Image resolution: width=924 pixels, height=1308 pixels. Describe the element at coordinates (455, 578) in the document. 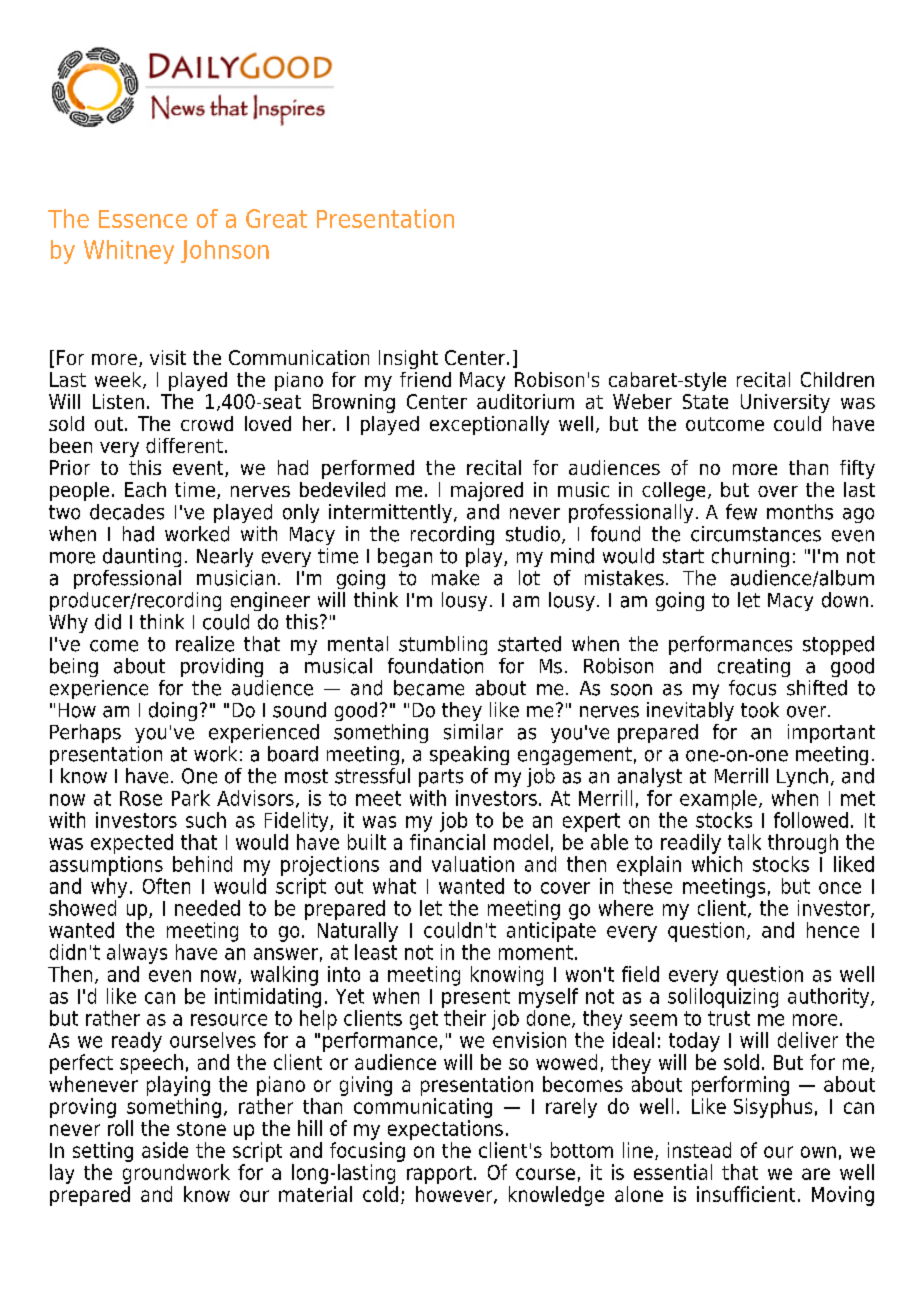

I see `make` at that location.
